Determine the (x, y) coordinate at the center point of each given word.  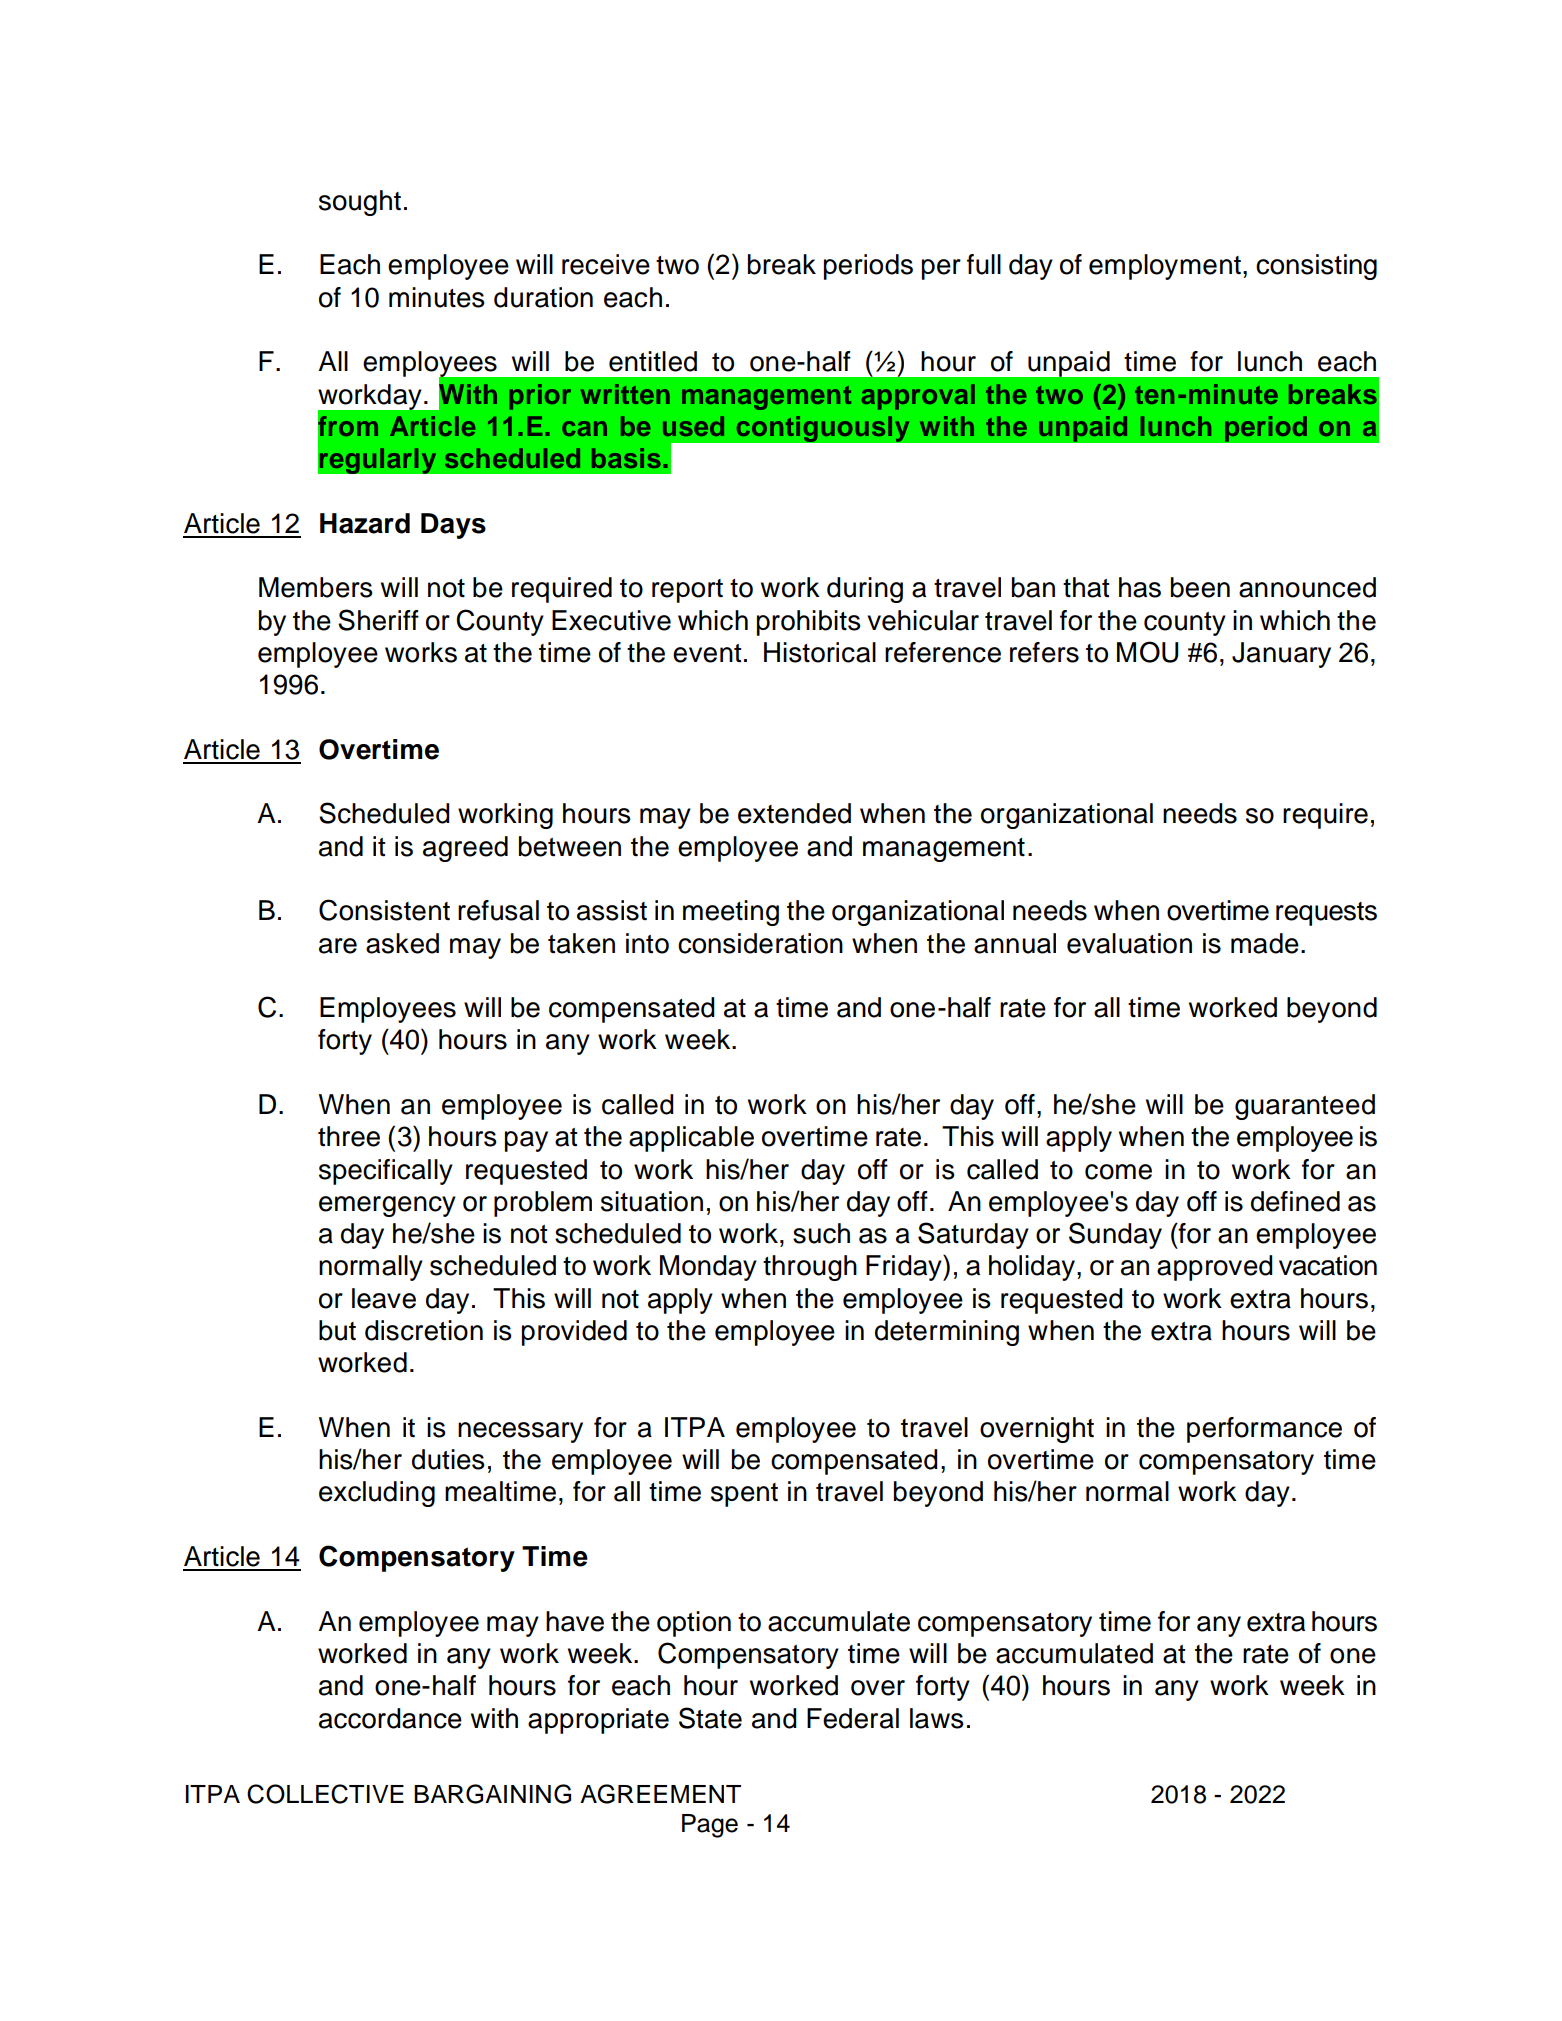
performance (1264, 1430)
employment (1165, 267)
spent (744, 1495)
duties (448, 1459)
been (1200, 587)
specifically (386, 1172)
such (821, 1233)
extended (794, 813)
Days (453, 526)
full (984, 264)
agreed (465, 849)
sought (360, 203)
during (865, 590)
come (1118, 1172)
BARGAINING (492, 1794)
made (1265, 943)
